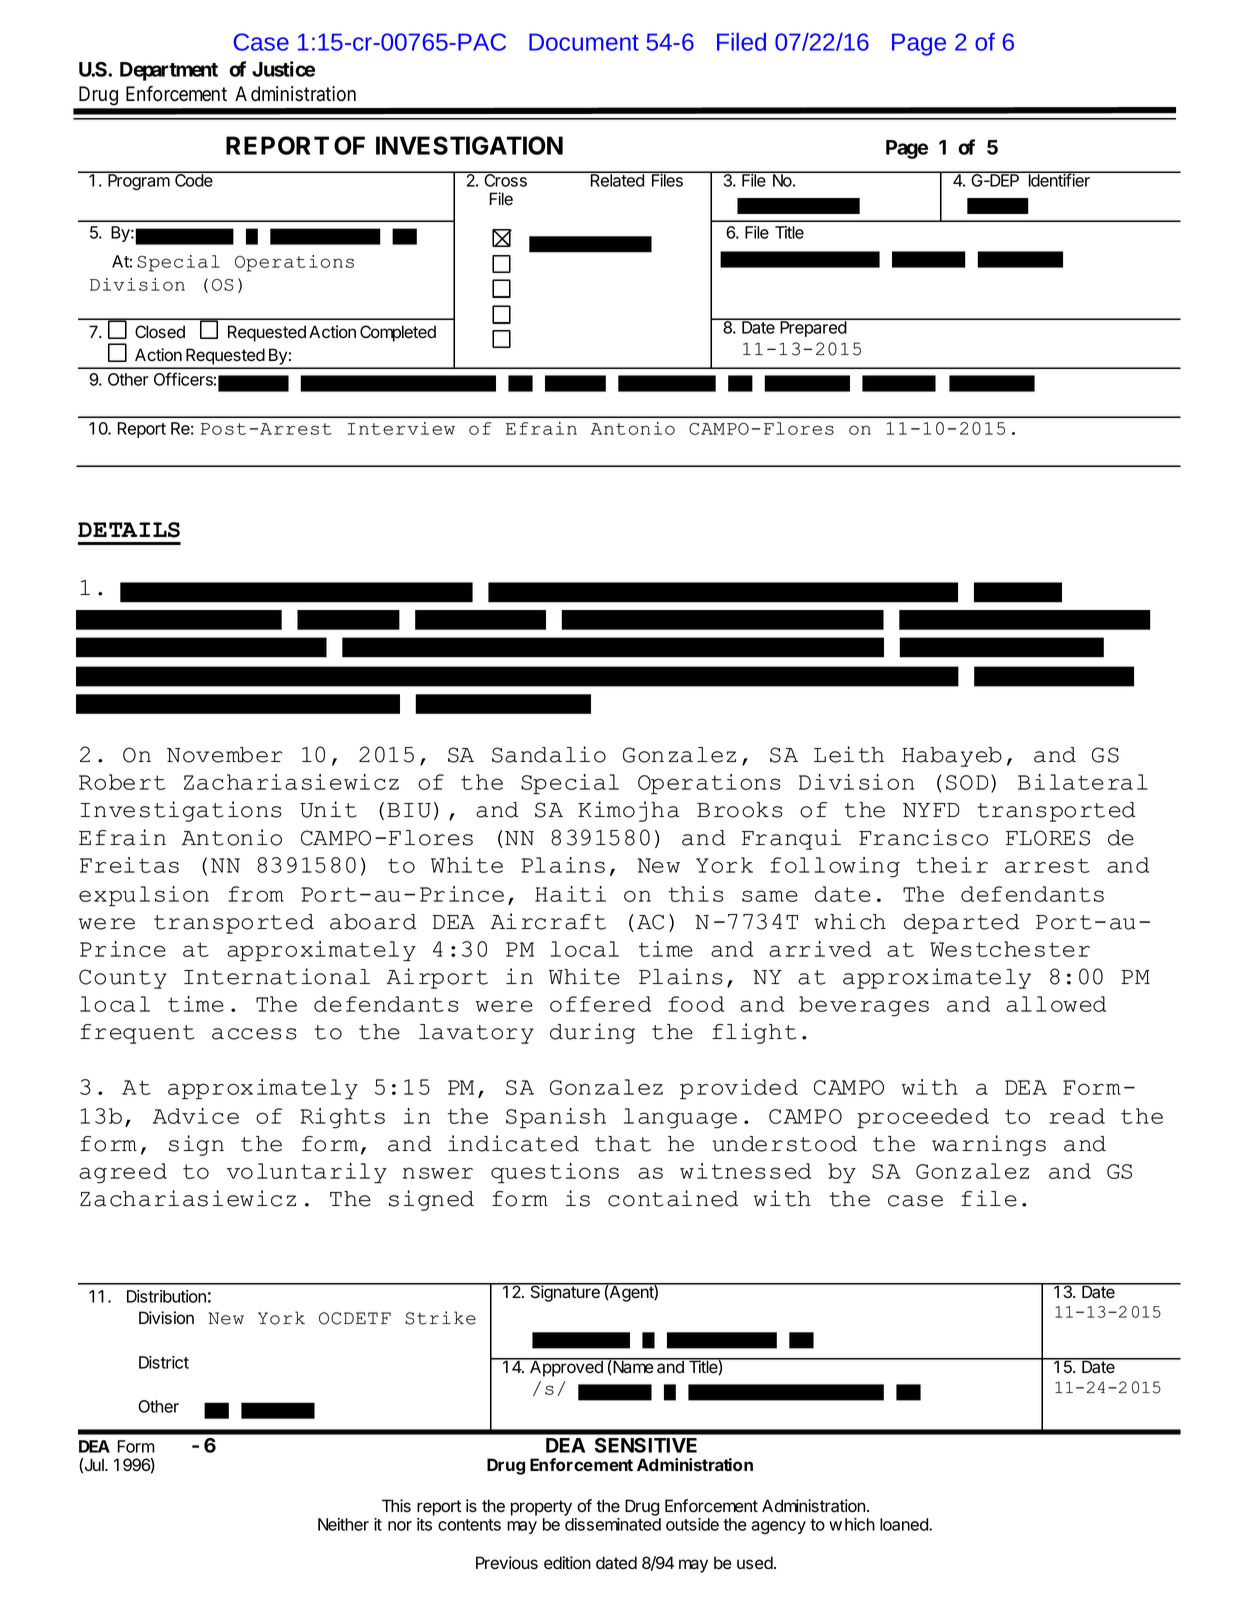  I want to click on DETAILS, so click(129, 530).
